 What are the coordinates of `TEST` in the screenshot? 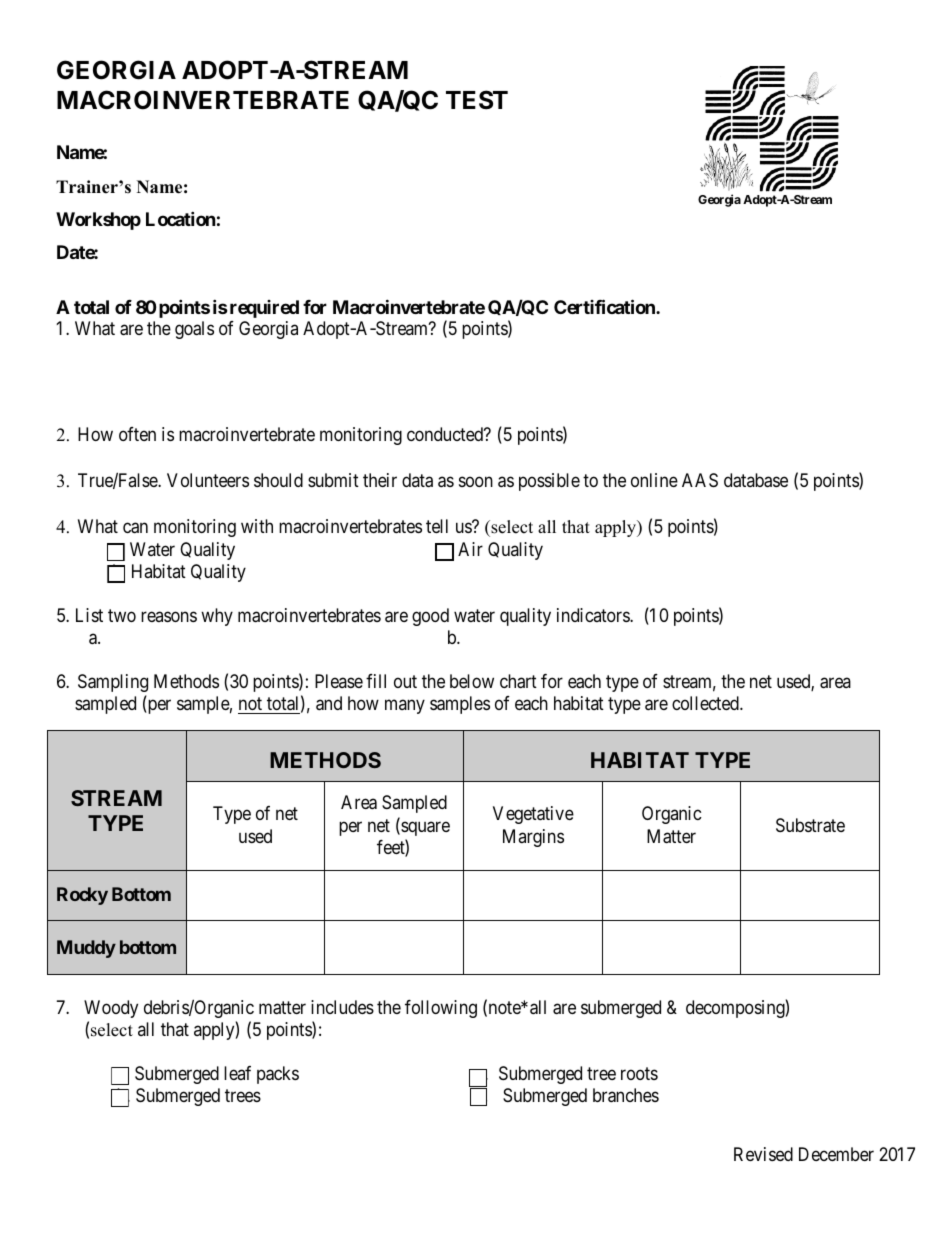 It's located at (477, 100).
